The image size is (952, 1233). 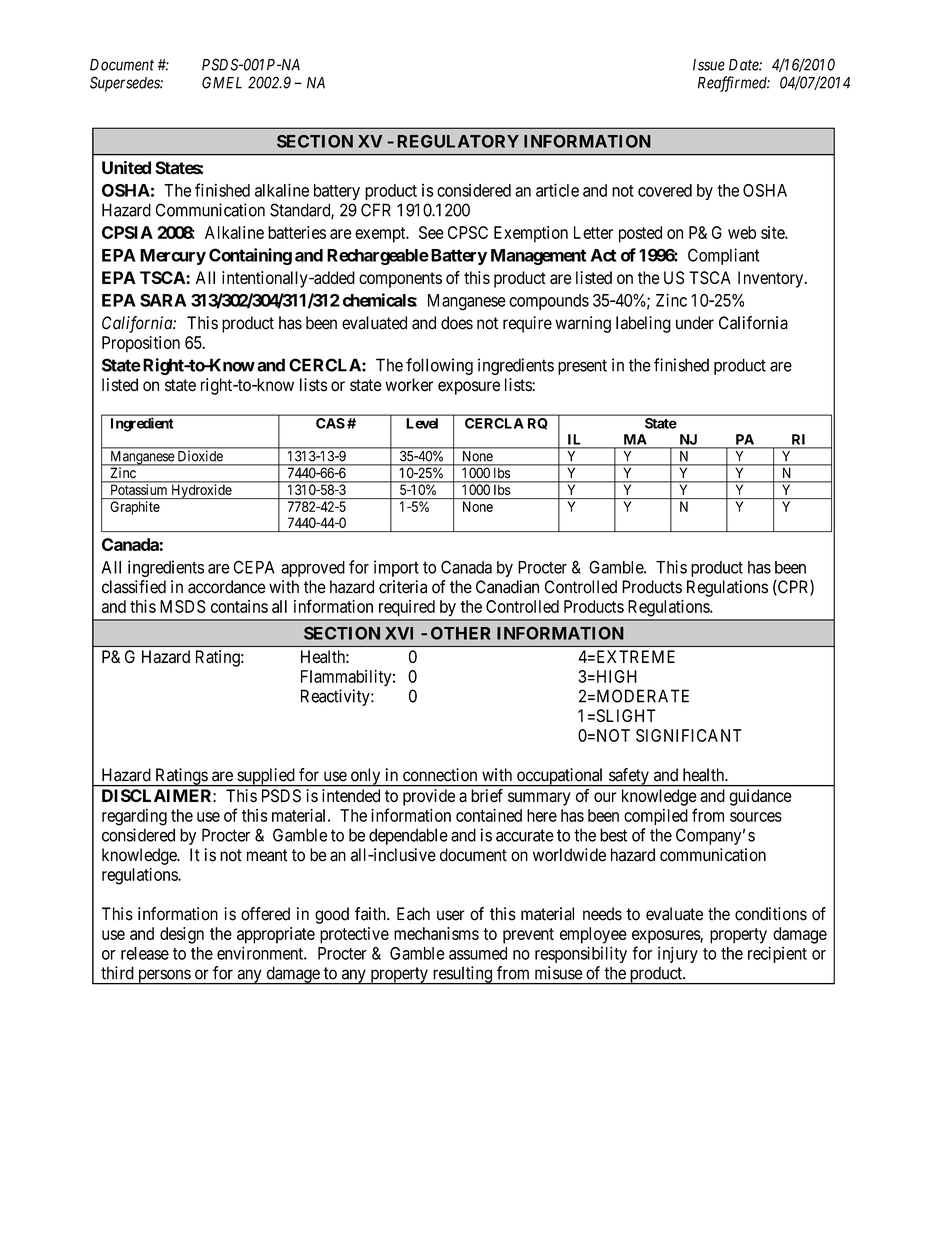 What do you see at coordinates (163, 300) in the image?
I see `SARA` at bounding box center [163, 300].
